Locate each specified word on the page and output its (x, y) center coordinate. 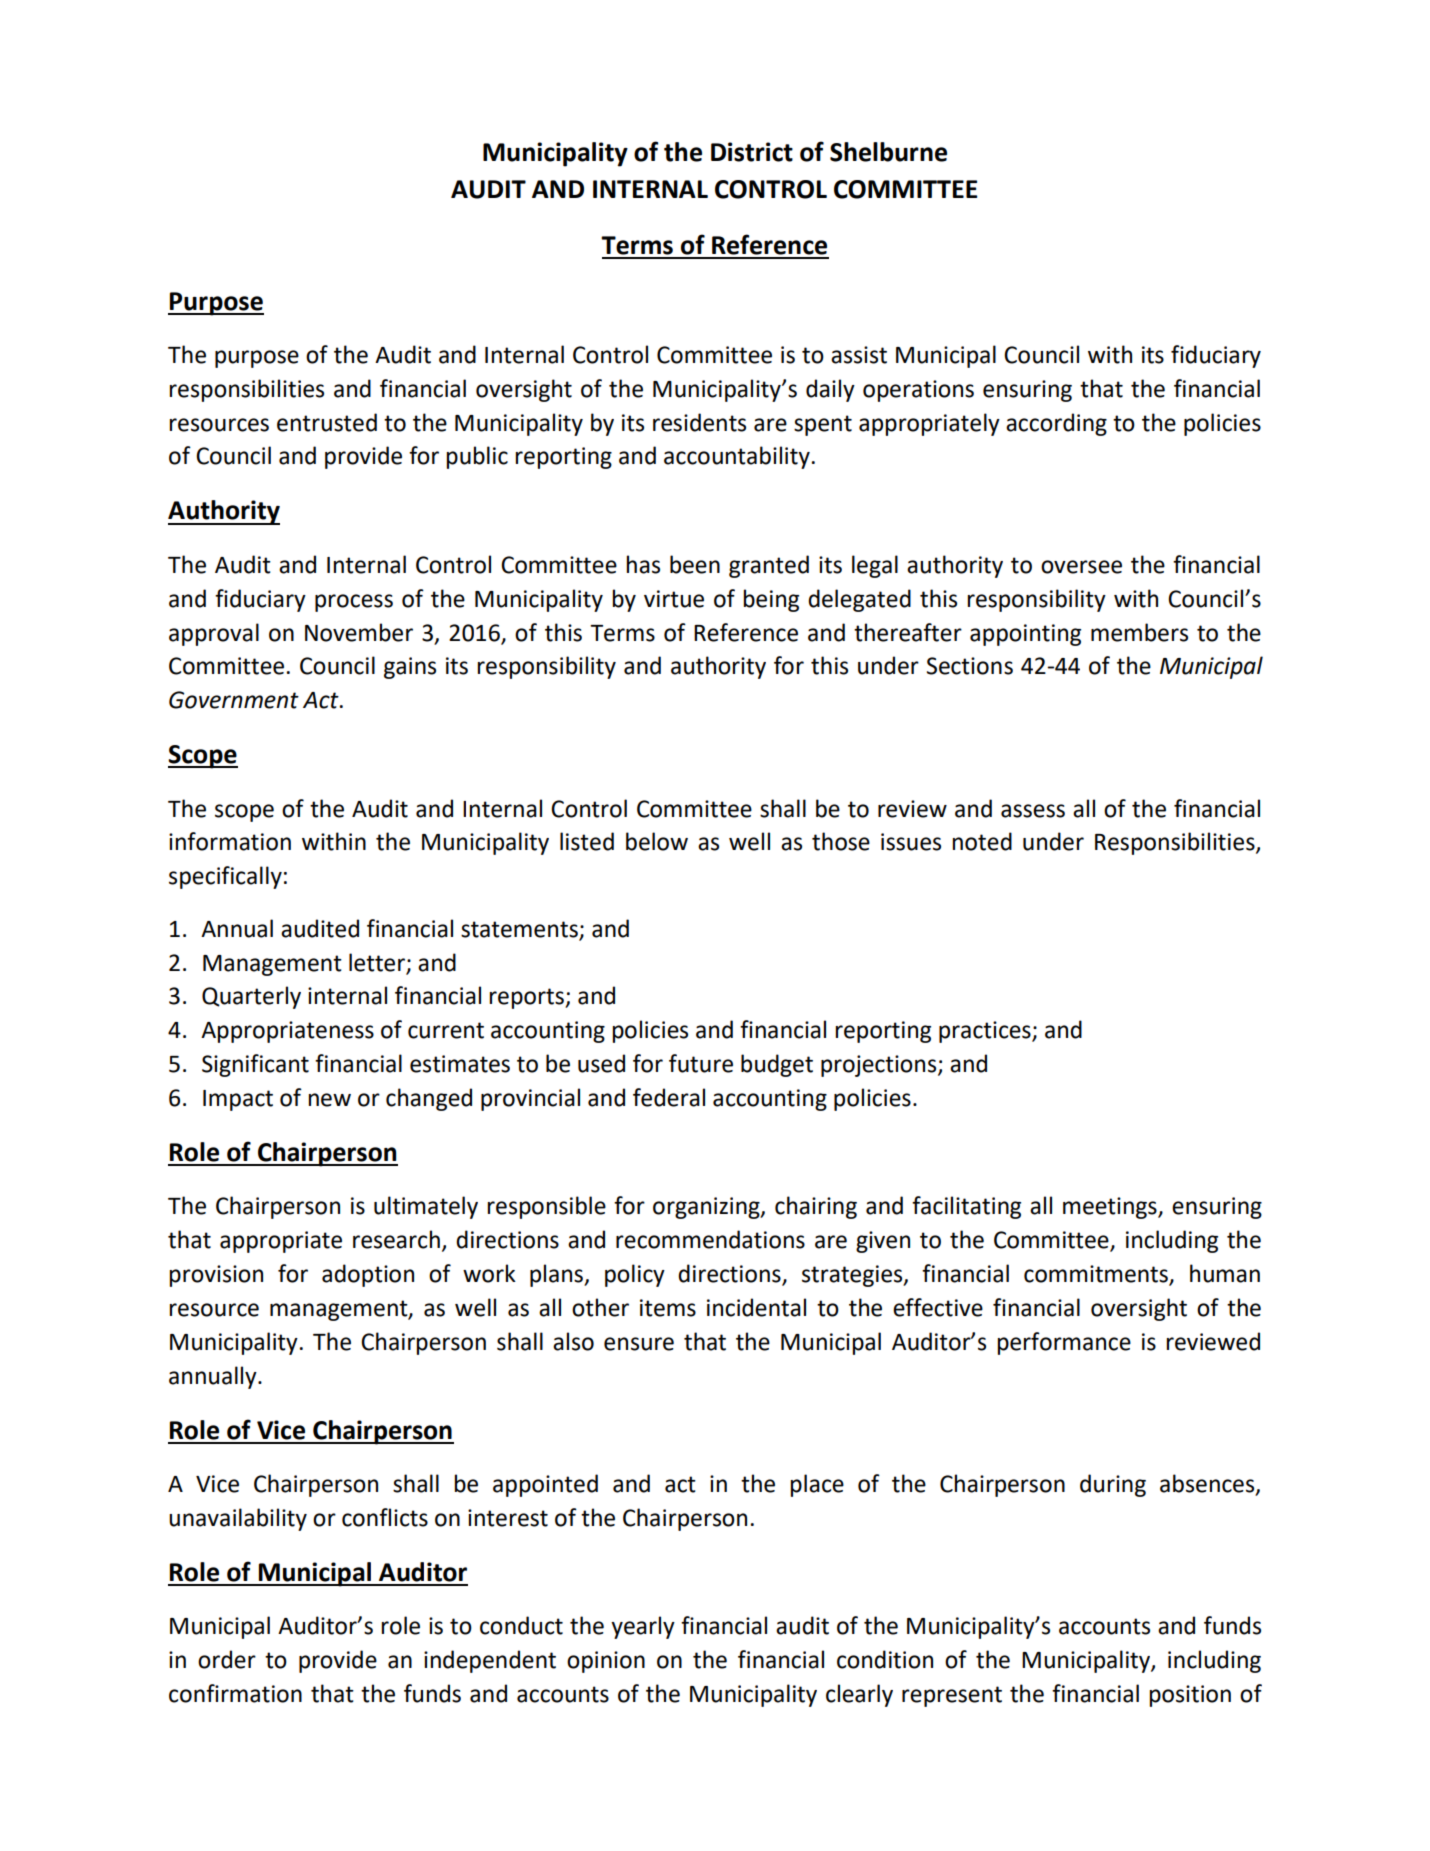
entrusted (327, 422)
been (695, 564)
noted (982, 841)
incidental (756, 1307)
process (354, 603)
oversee (1081, 567)
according (1056, 424)
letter (377, 962)
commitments (1097, 1275)
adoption (368, 1275)
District (752, 152)
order (227, 1659)
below (657, 841)
